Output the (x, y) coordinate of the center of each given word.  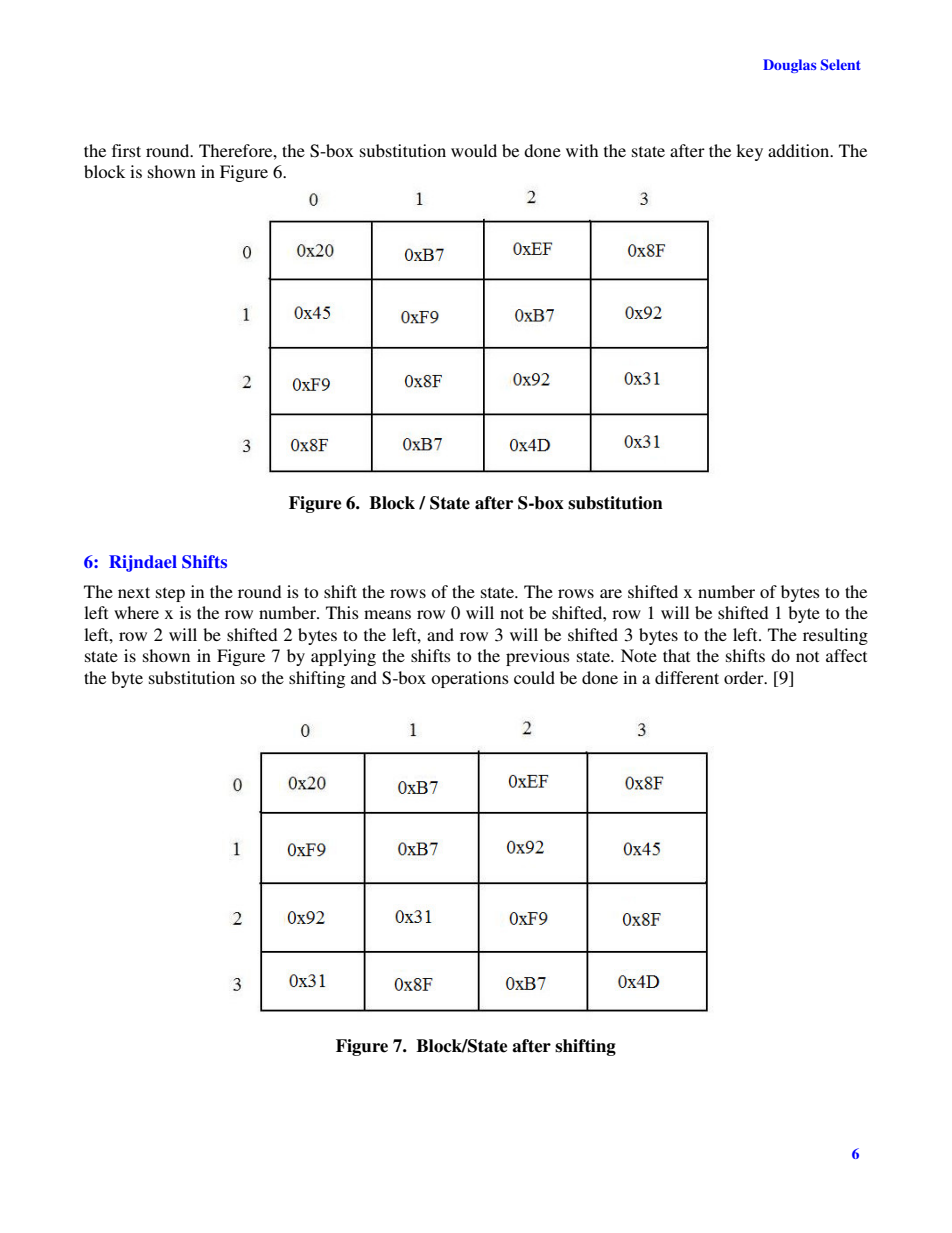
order (745, 677)
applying (343, 657)
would (474, 150)
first (126, 150)
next (134, 592)
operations (470, 679)
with (582, 150)
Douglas (789, 66)
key (749, 152)
